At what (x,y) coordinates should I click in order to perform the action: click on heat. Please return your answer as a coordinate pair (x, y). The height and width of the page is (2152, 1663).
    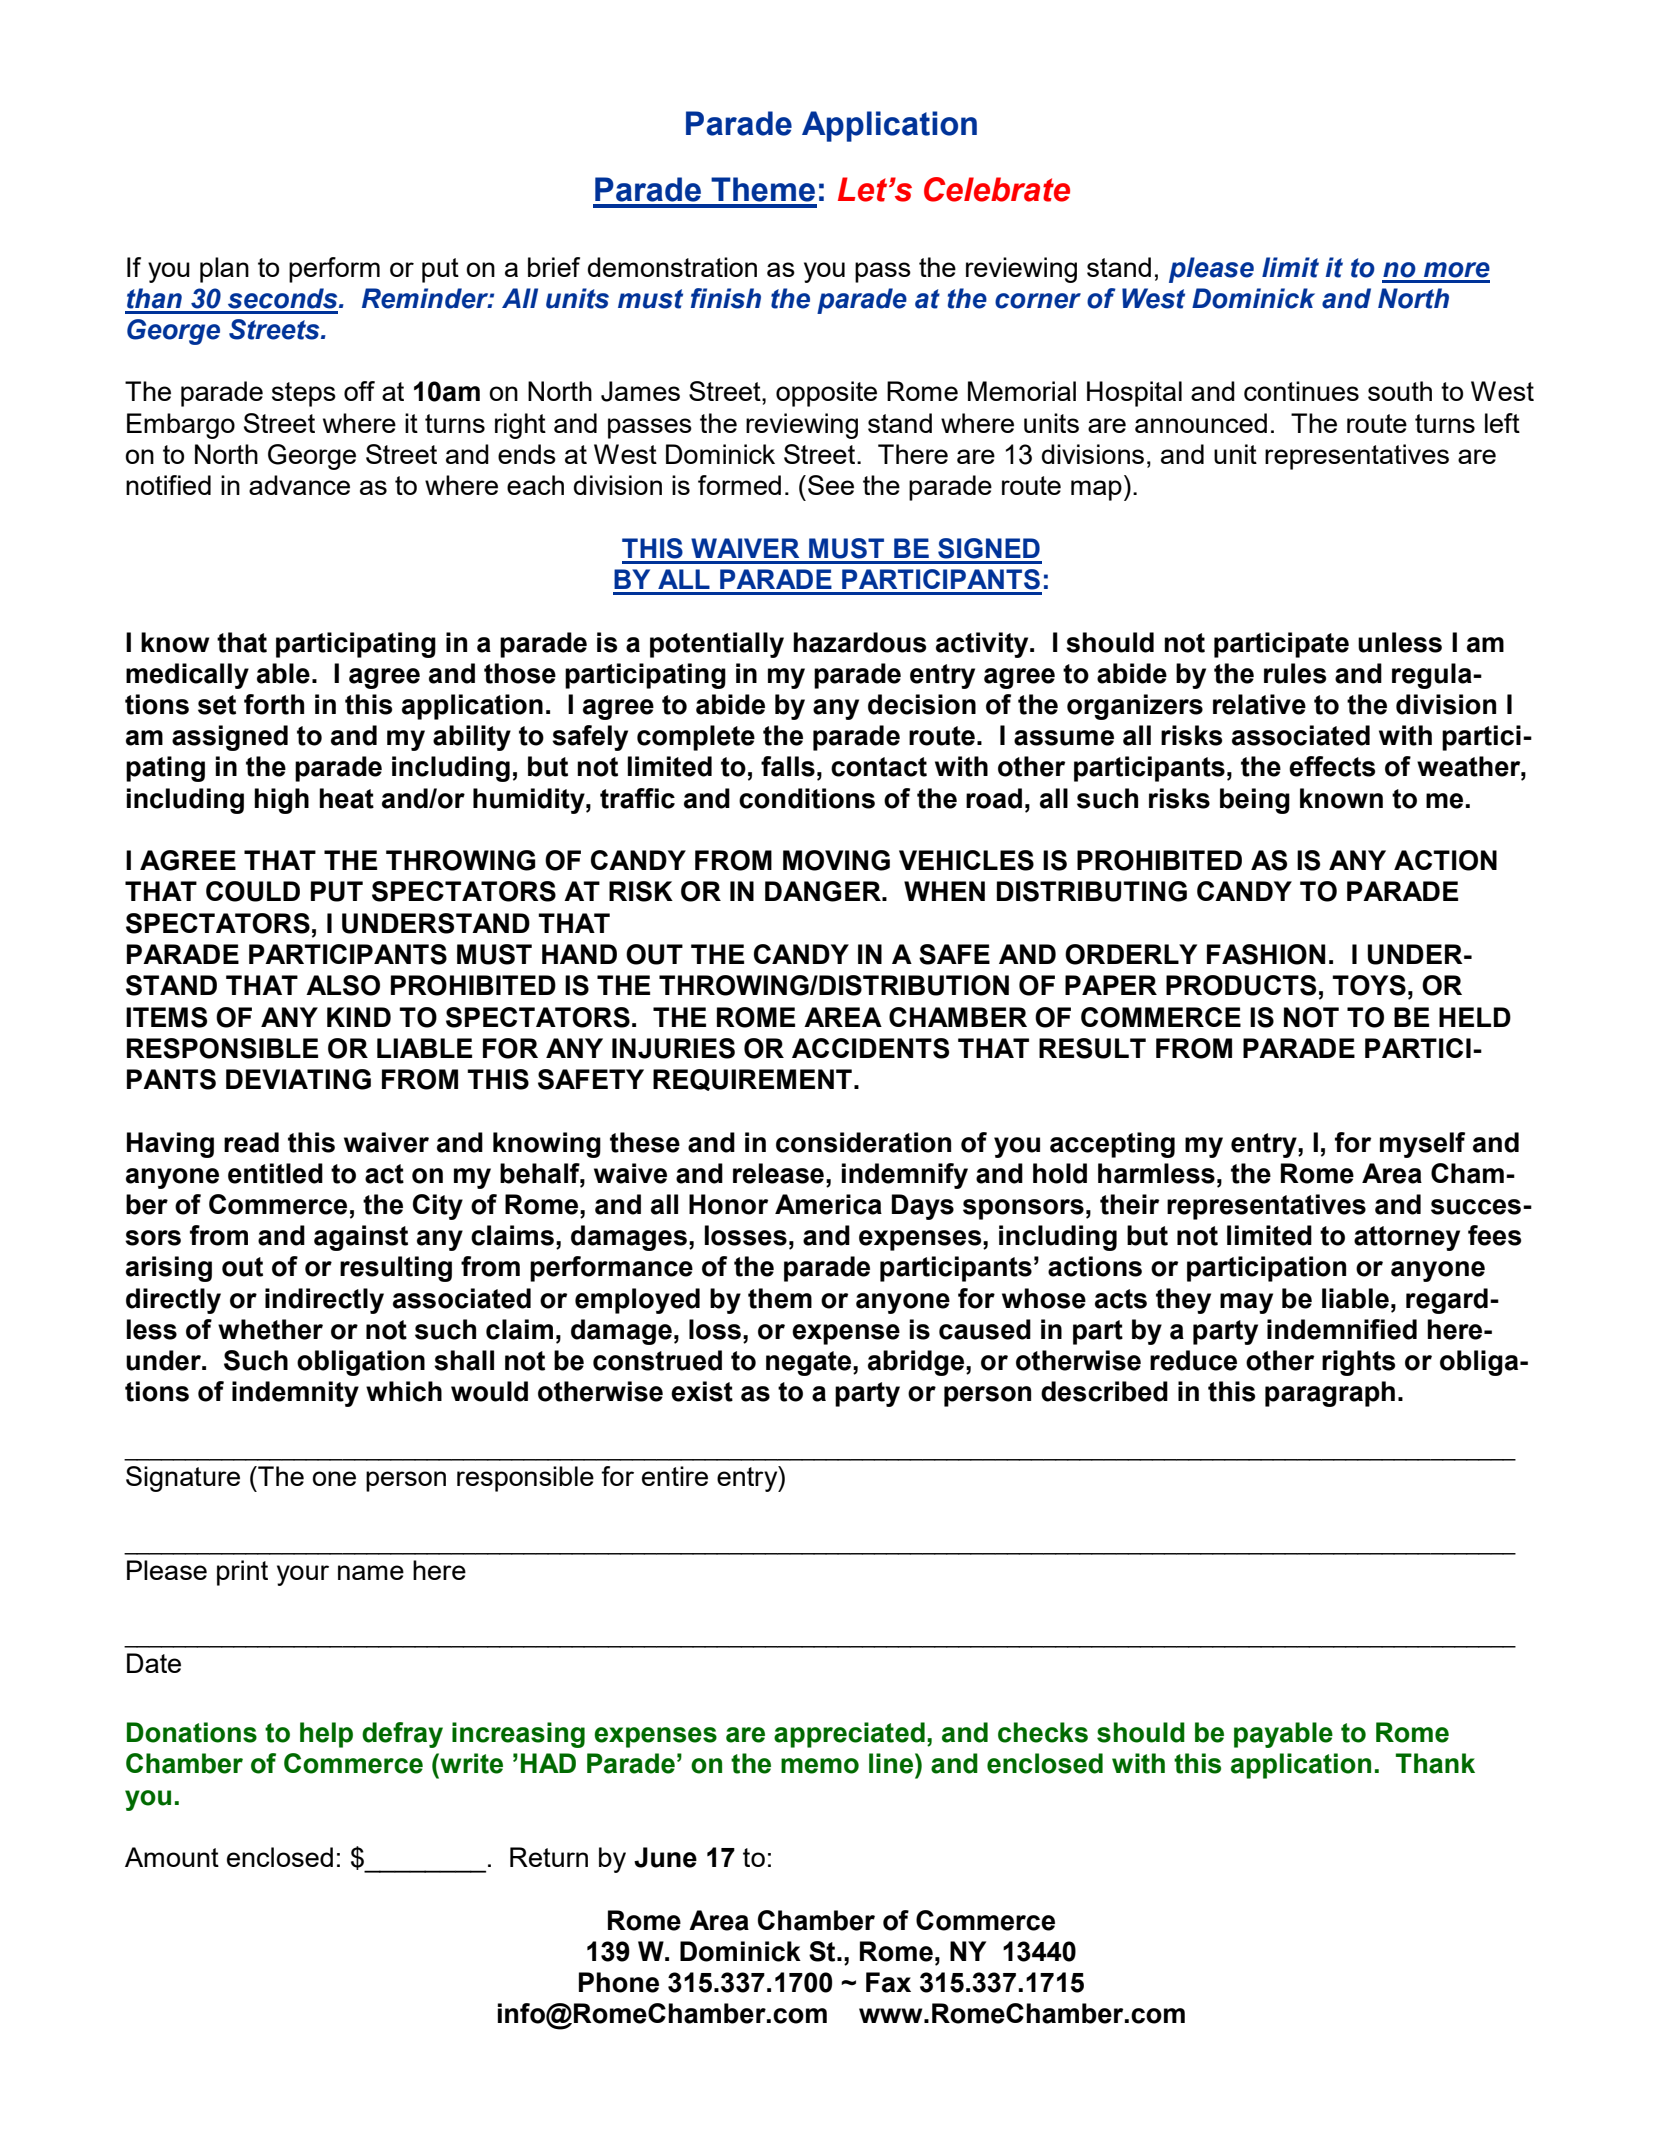
    Looking at the image, I should click on (346, 798).
